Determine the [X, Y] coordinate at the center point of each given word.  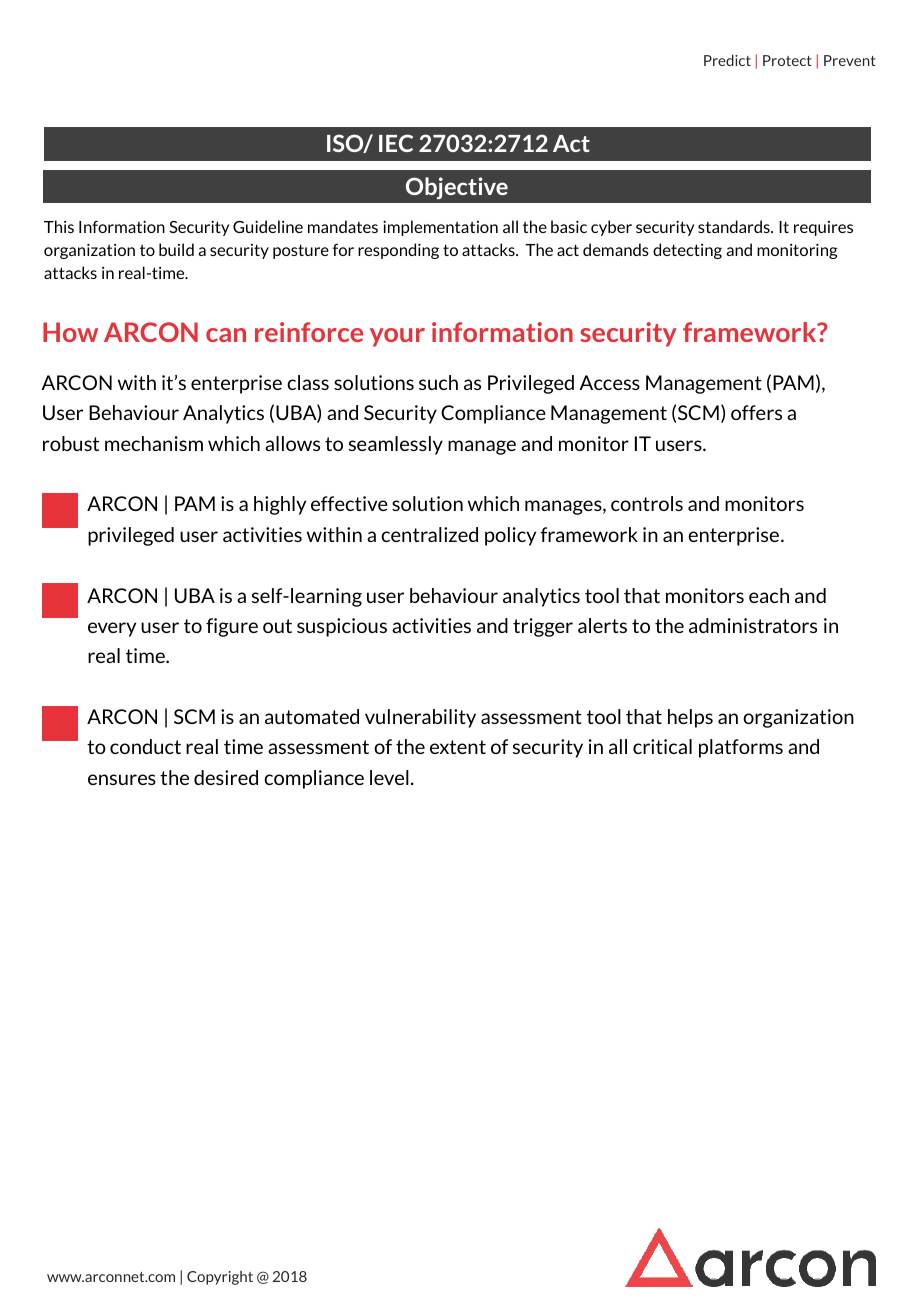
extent [458, 747]
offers [756, 412]
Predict [727, 60]
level [389, 777]
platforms [741, 748]
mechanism [154, 443]
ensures [122, 779]
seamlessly [396, 445]
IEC [396, 143]
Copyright [220, 1278]
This [59, 226]
